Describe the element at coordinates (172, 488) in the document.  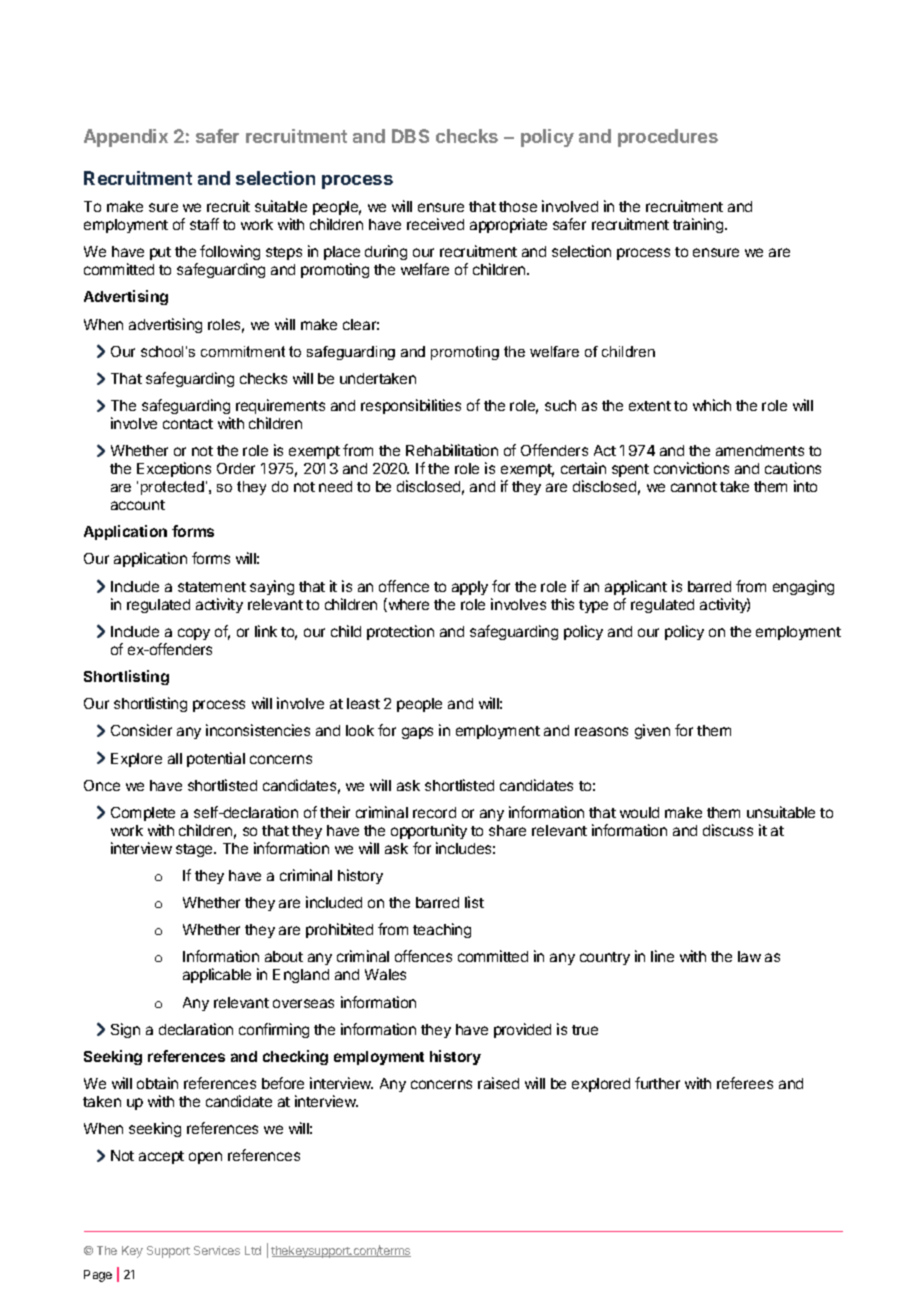
I see `protected` at that location.
